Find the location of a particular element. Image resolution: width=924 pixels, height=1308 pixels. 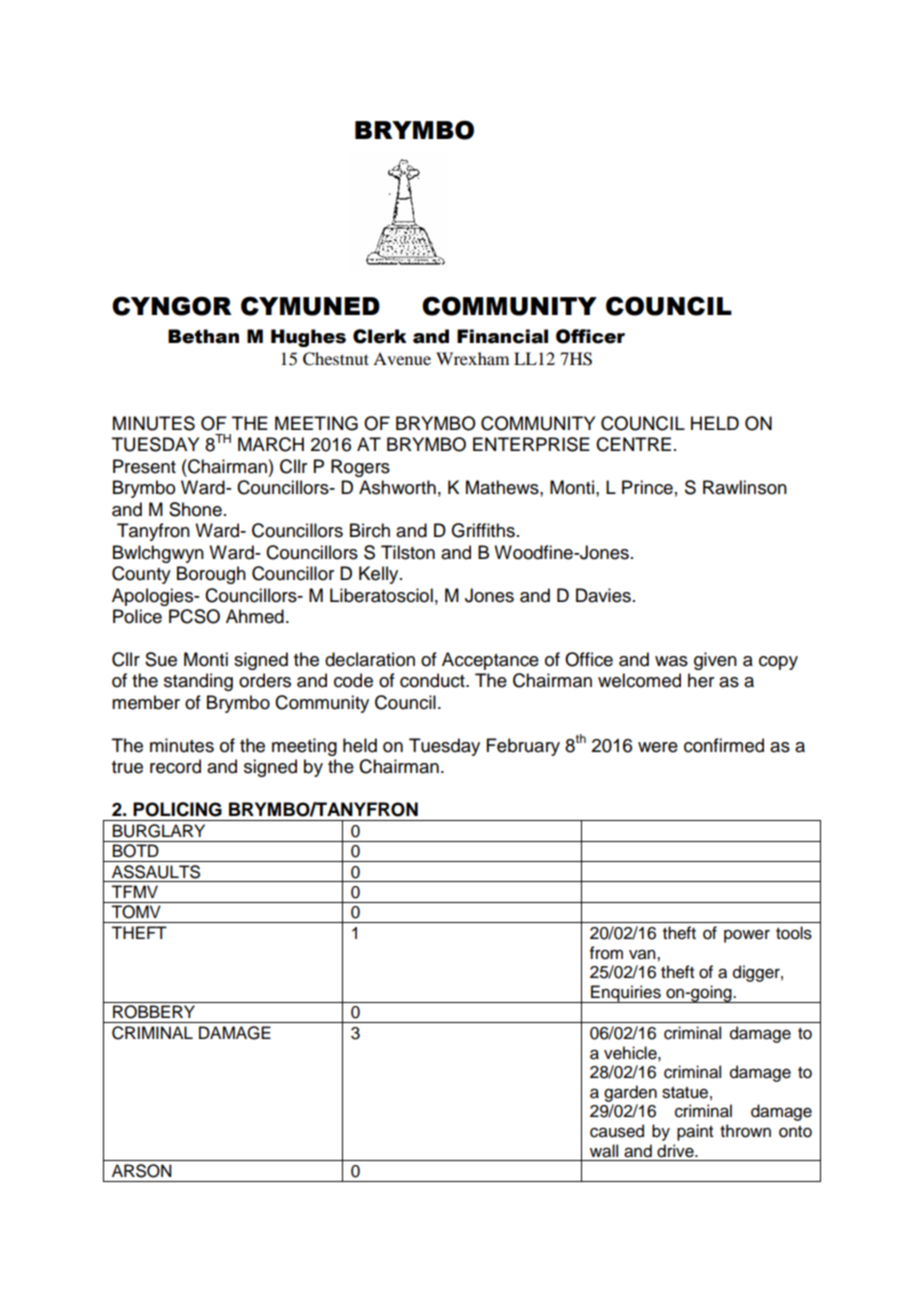

record is located at coordinates (175, 766).
